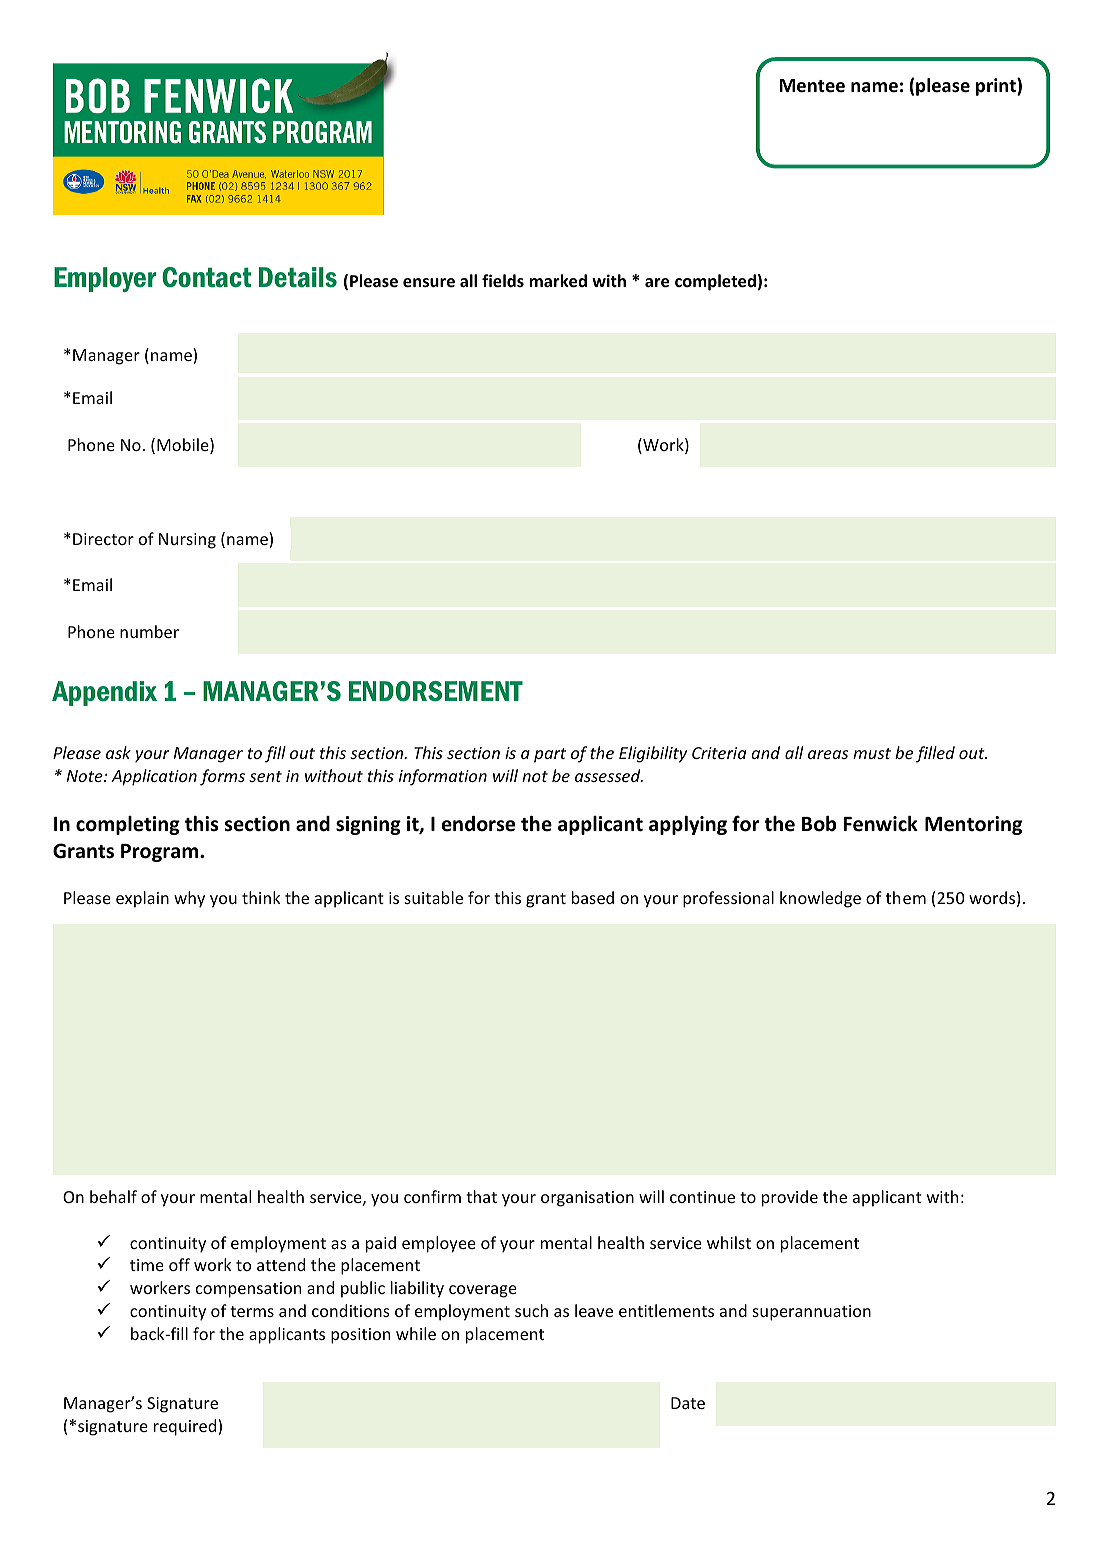  Describe the element at coordinates (812, 1313) in the screenshot. I see `superannuation` at that location.
